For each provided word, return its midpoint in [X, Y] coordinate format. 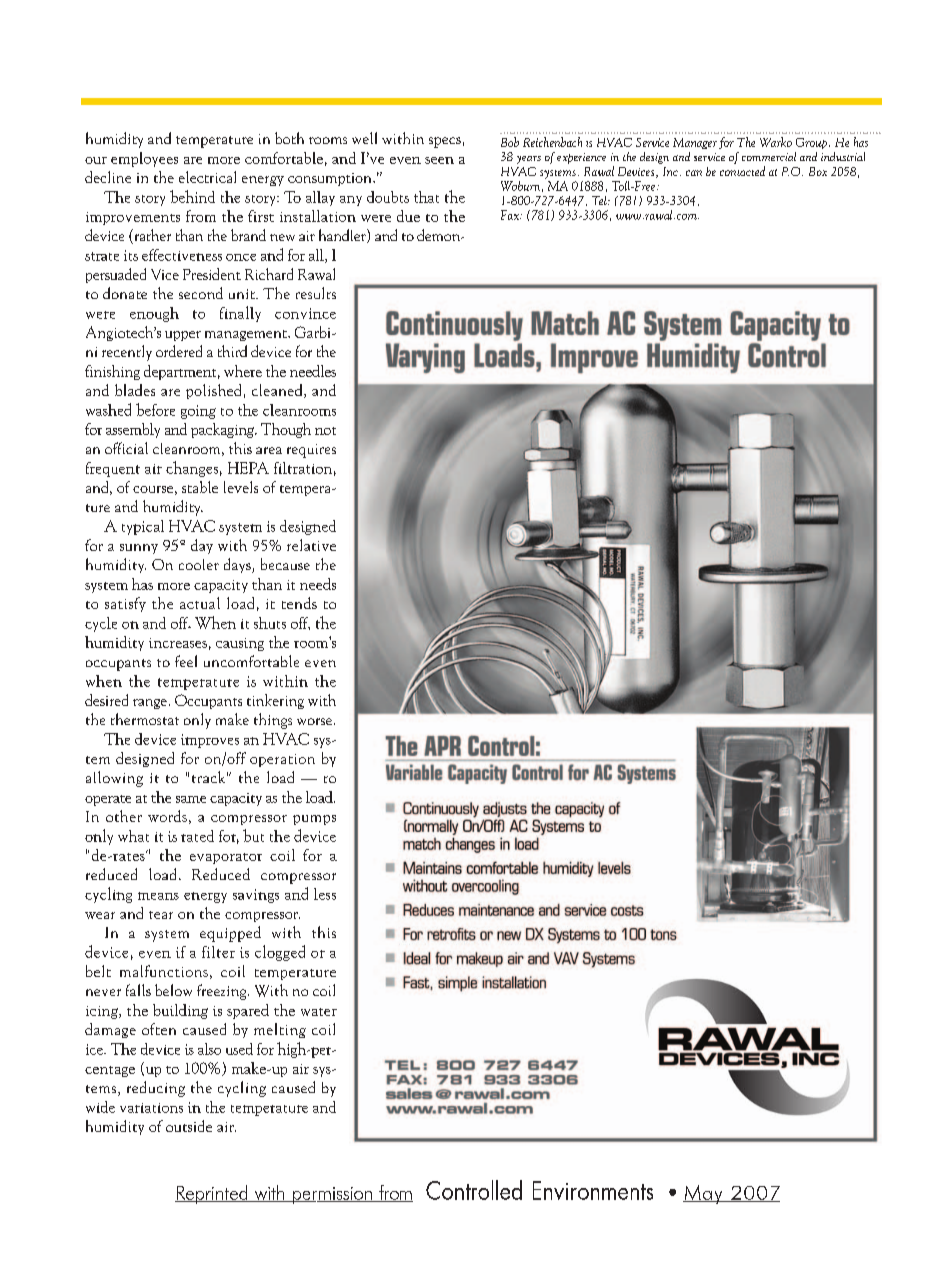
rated [197, 836]
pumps [314, 820]
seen [439, 160]
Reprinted [212, 1194]
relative [311, 545]
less [325, 894]
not [325, 431]
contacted [742, 171]
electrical [207, 177]
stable [200, 487]
